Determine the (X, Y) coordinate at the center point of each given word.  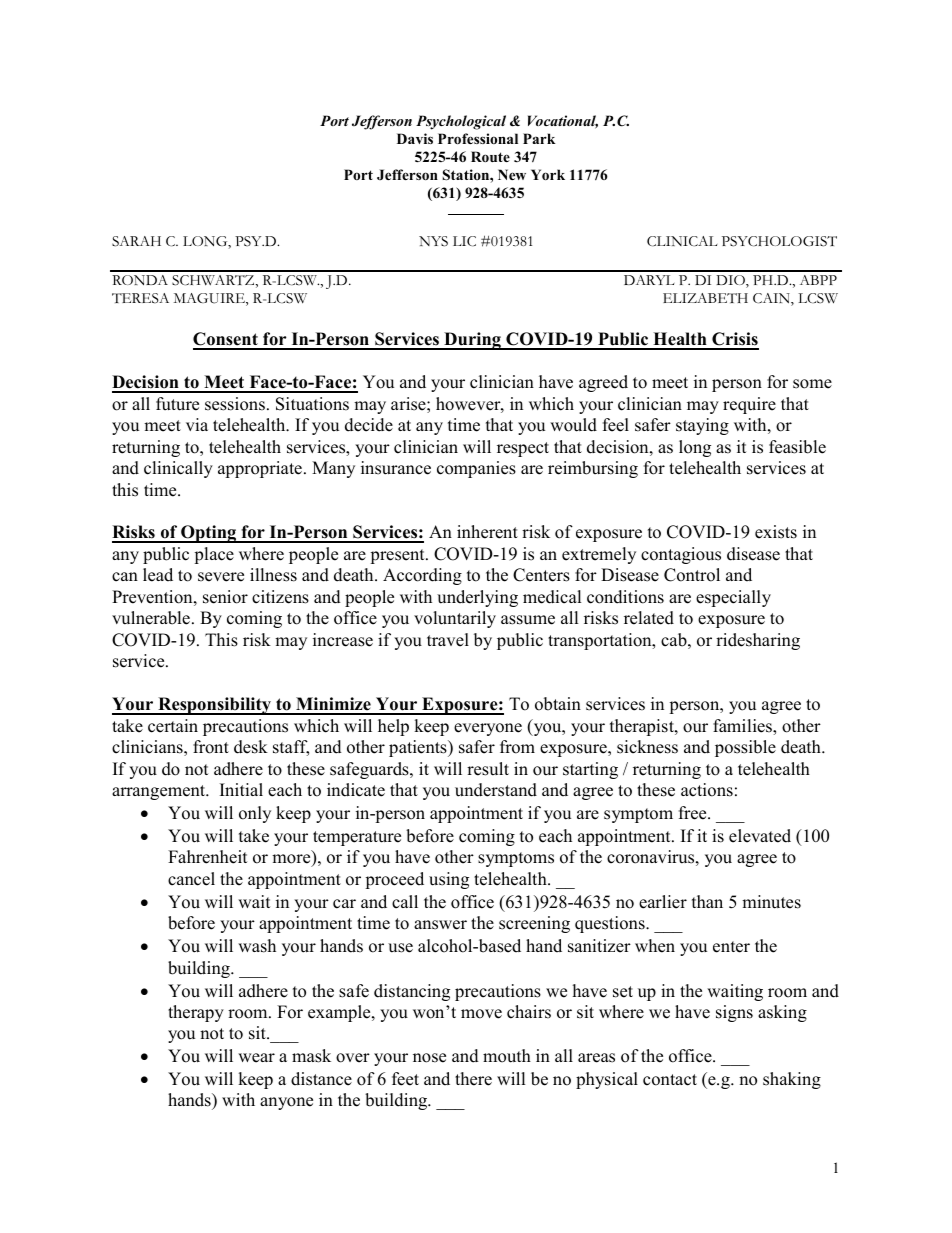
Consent (226, 340)
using (449, 880)
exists (776, 532)
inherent (487, 532)
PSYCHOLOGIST (779, 241)
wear (256, 1058)
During (472, 341)
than (707, 901)
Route (490, 156)
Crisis (734, 340)
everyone (488, 729)
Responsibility (214, 706)
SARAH (136, 241)
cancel (191, 879)
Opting (209, 534)
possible (745, 748)
